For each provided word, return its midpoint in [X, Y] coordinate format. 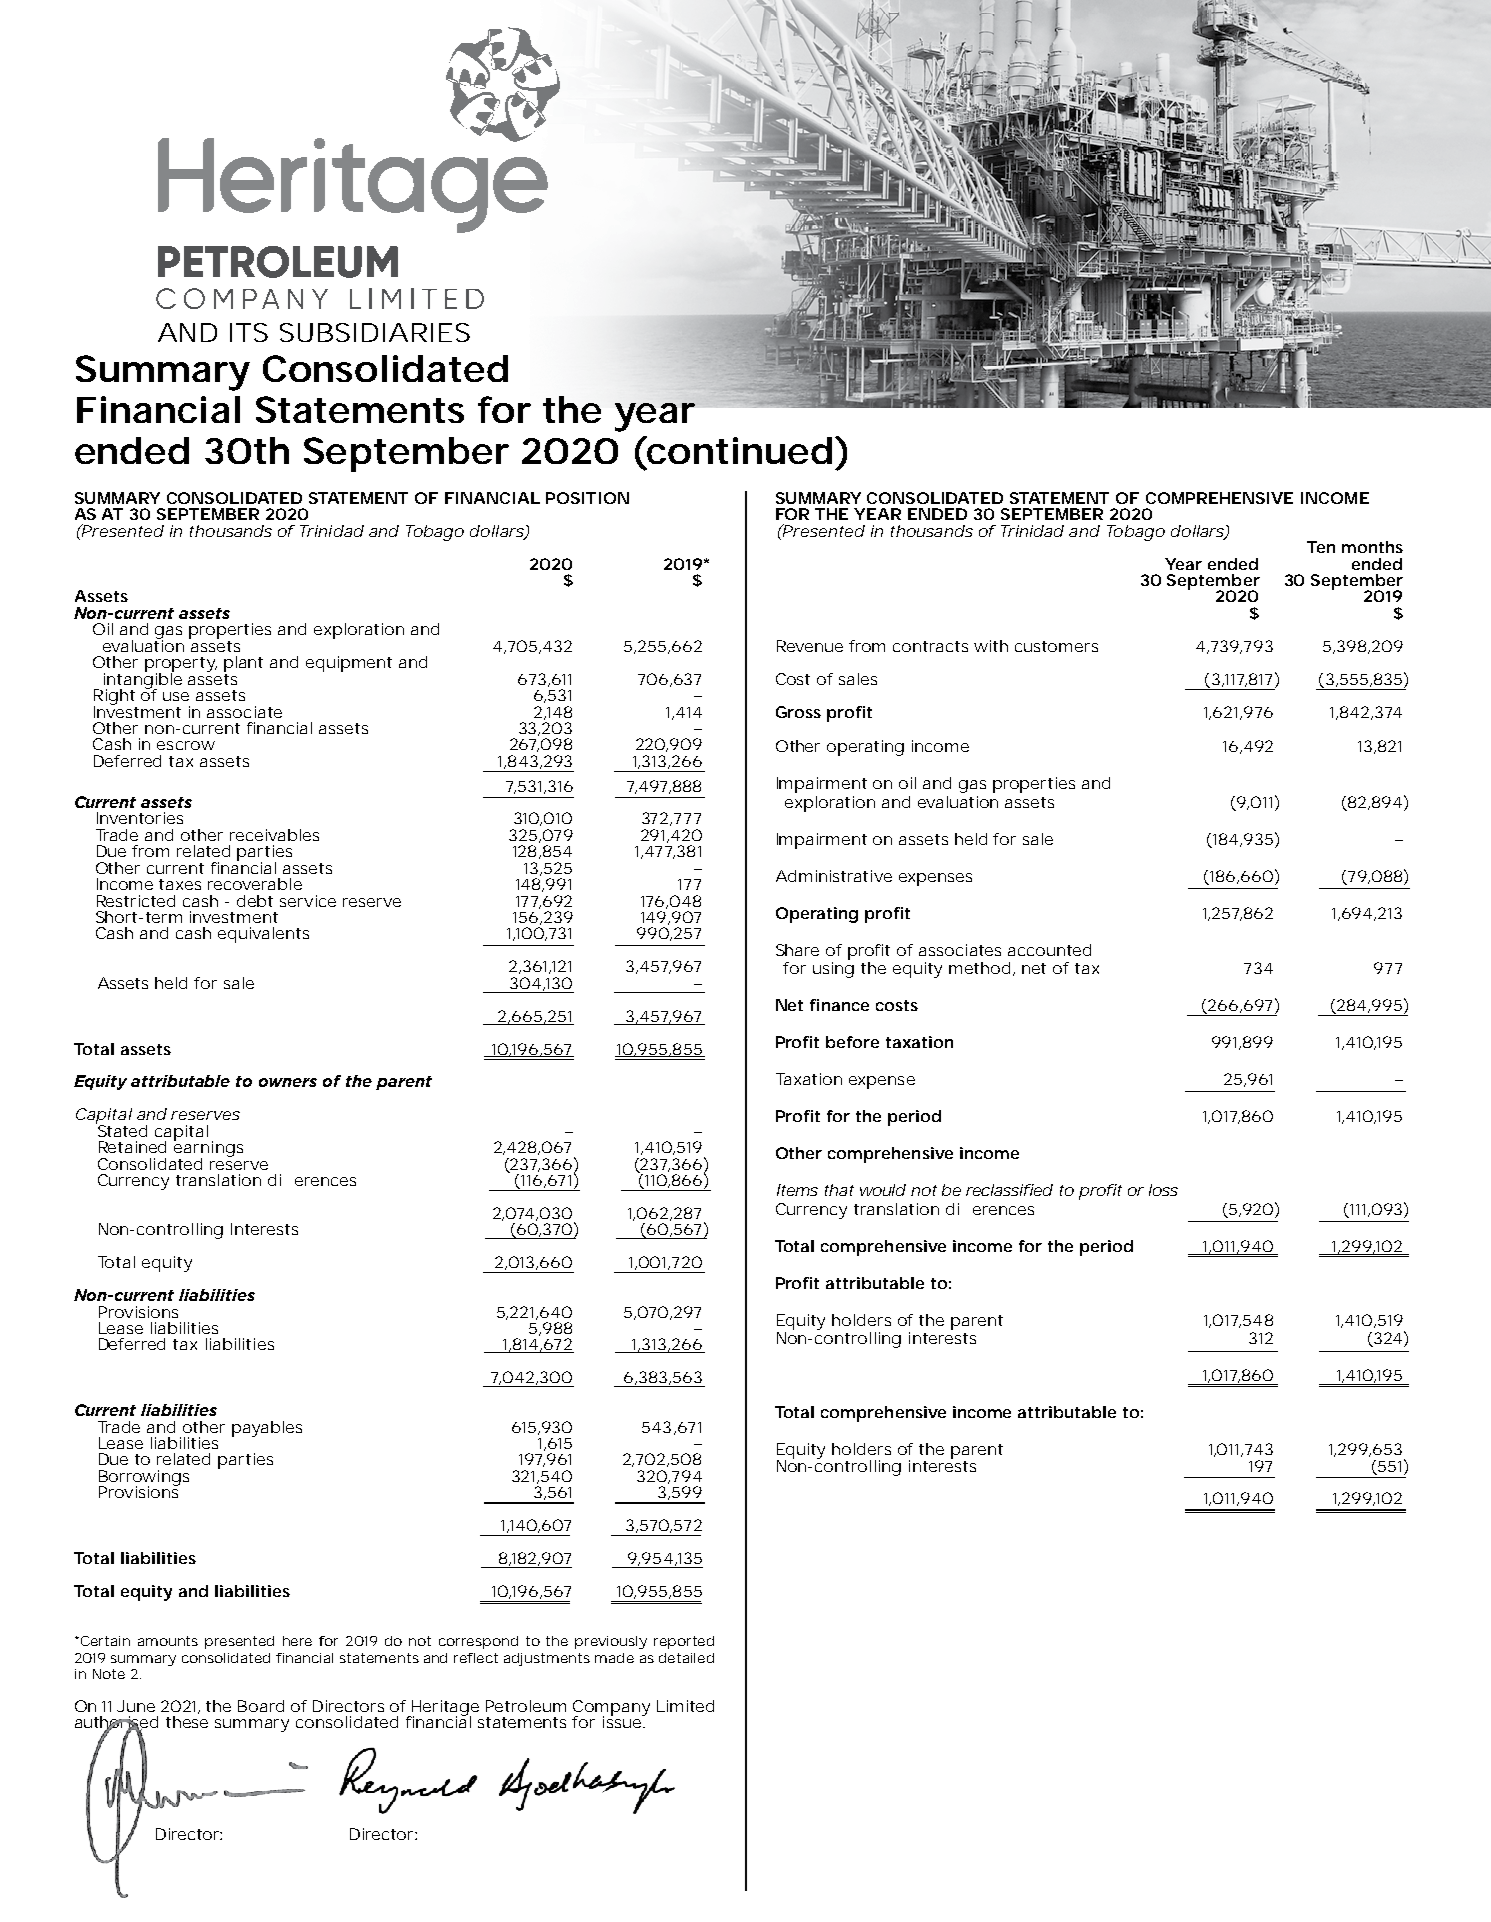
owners [288, 1082]
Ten [1321, 547]
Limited [685, 1706]
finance [839, 1005]
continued [739, 450]
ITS [249, 332]
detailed [686, 1658]
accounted [1049, 950]
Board [261, 1706]
